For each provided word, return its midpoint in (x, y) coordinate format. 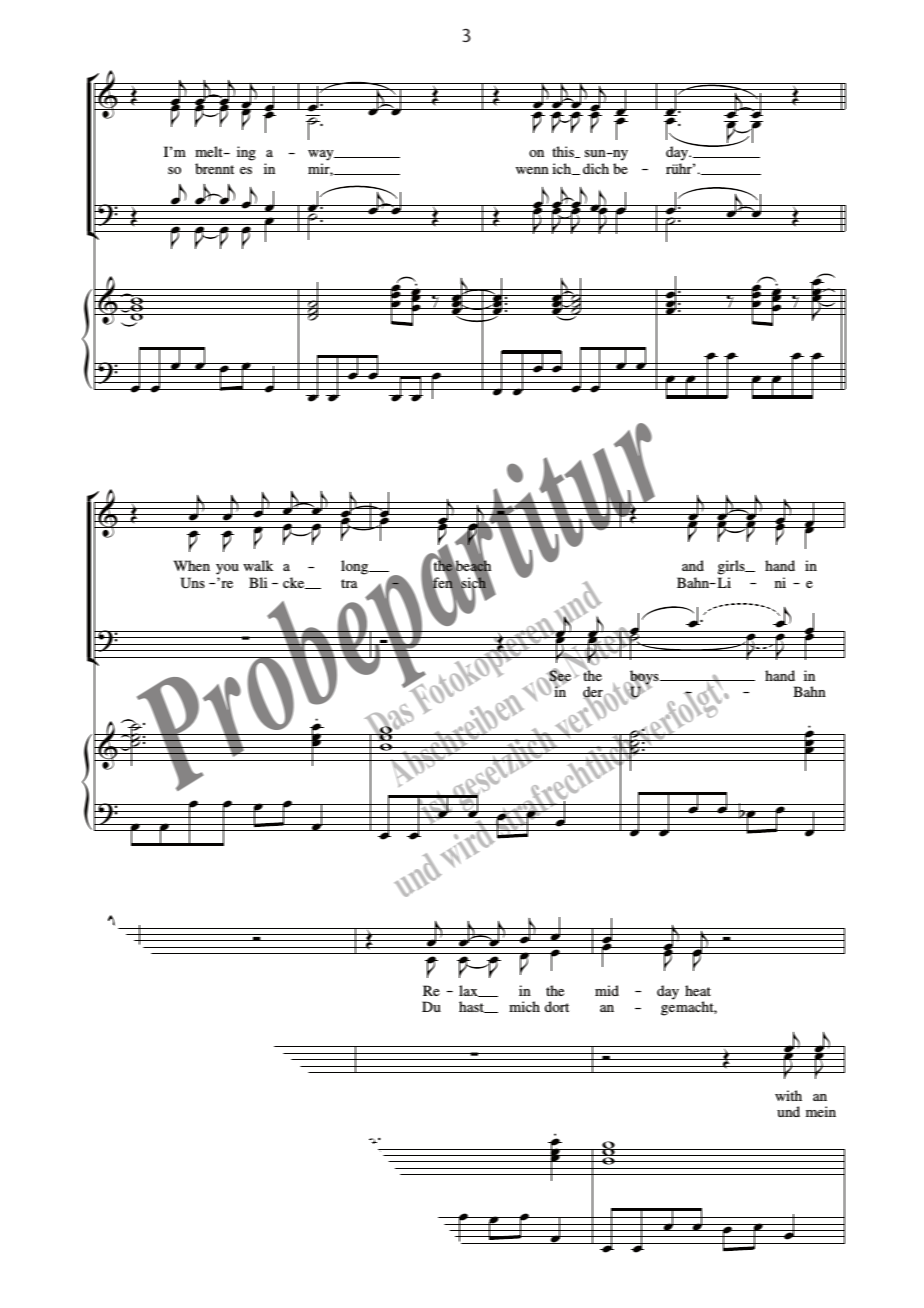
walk (258, 565)
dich (596, 168)
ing (246, 153)
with (788, 1095)
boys (644, 678)
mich (524, 1006)
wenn (532, 170)
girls (732, 569)
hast (473, 1007)
